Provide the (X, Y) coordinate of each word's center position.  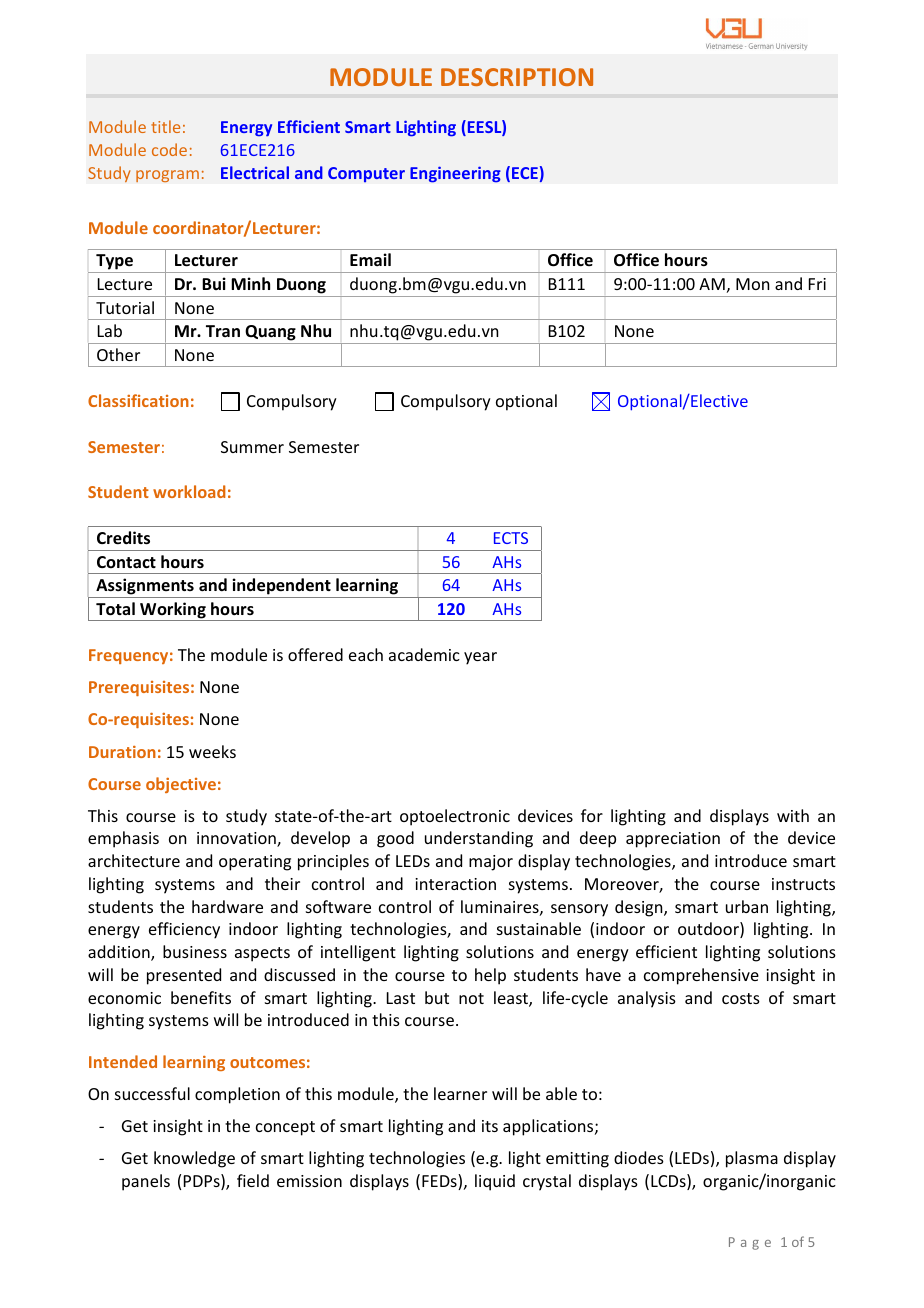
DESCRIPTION (517, 77)
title (165, 126)
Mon (752, 284)
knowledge (194, 1159)
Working (173, 611)
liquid (495, 1182)
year (480, 658)
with (793, 815)
